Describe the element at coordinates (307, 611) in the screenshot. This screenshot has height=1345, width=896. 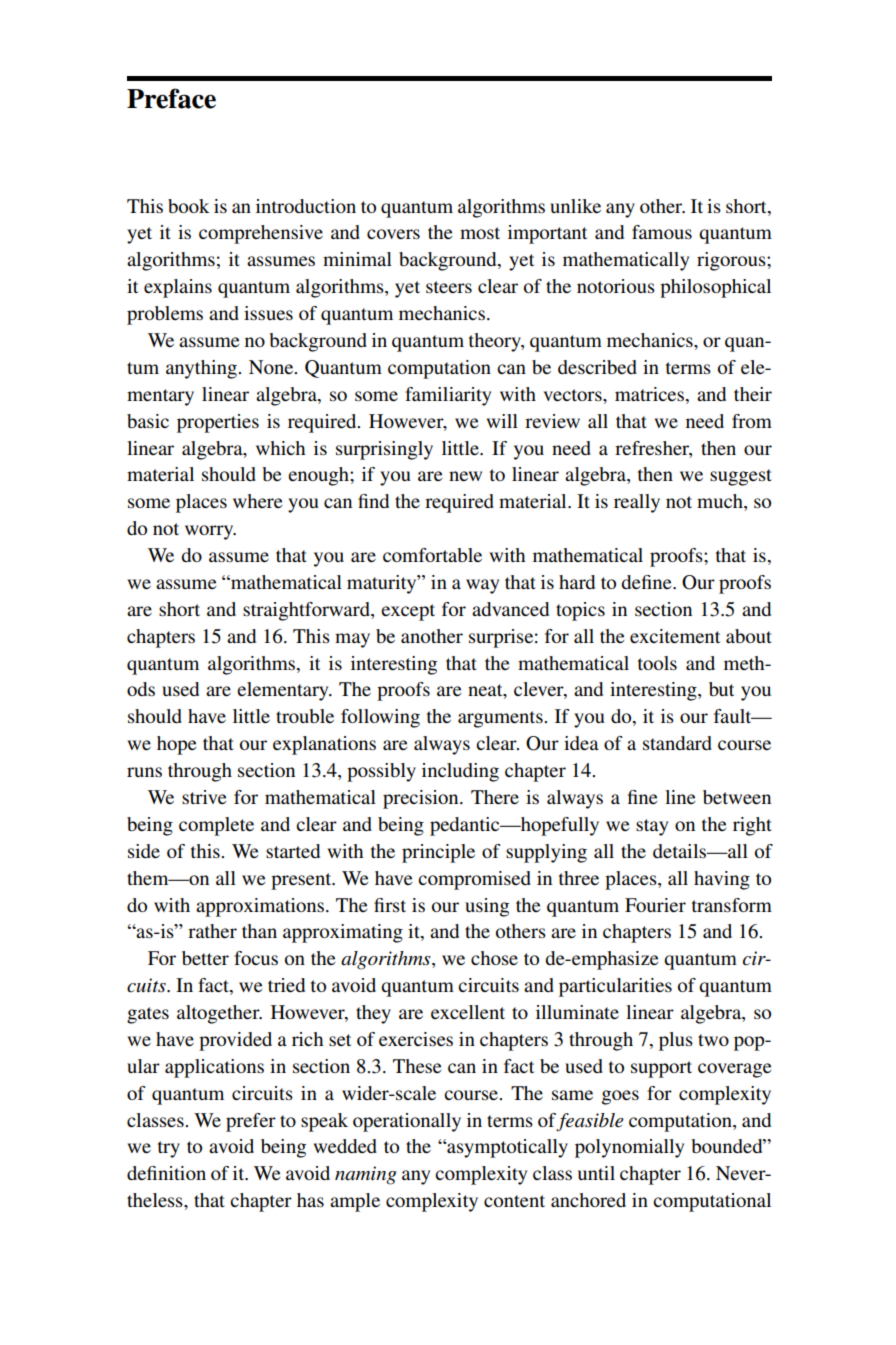
I see `straightforward` at that location.
